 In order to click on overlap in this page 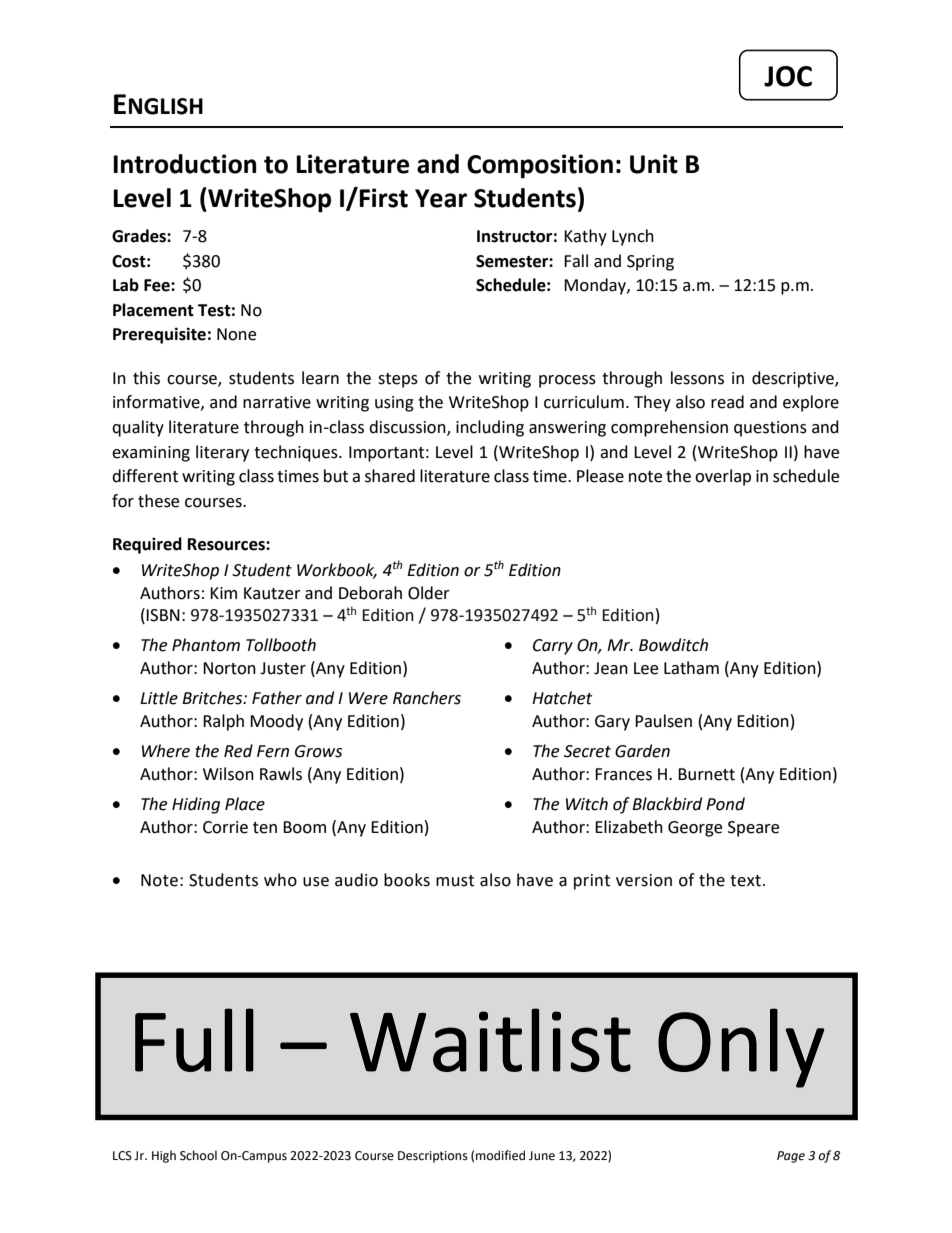, I will do `click(723, 477)`.
